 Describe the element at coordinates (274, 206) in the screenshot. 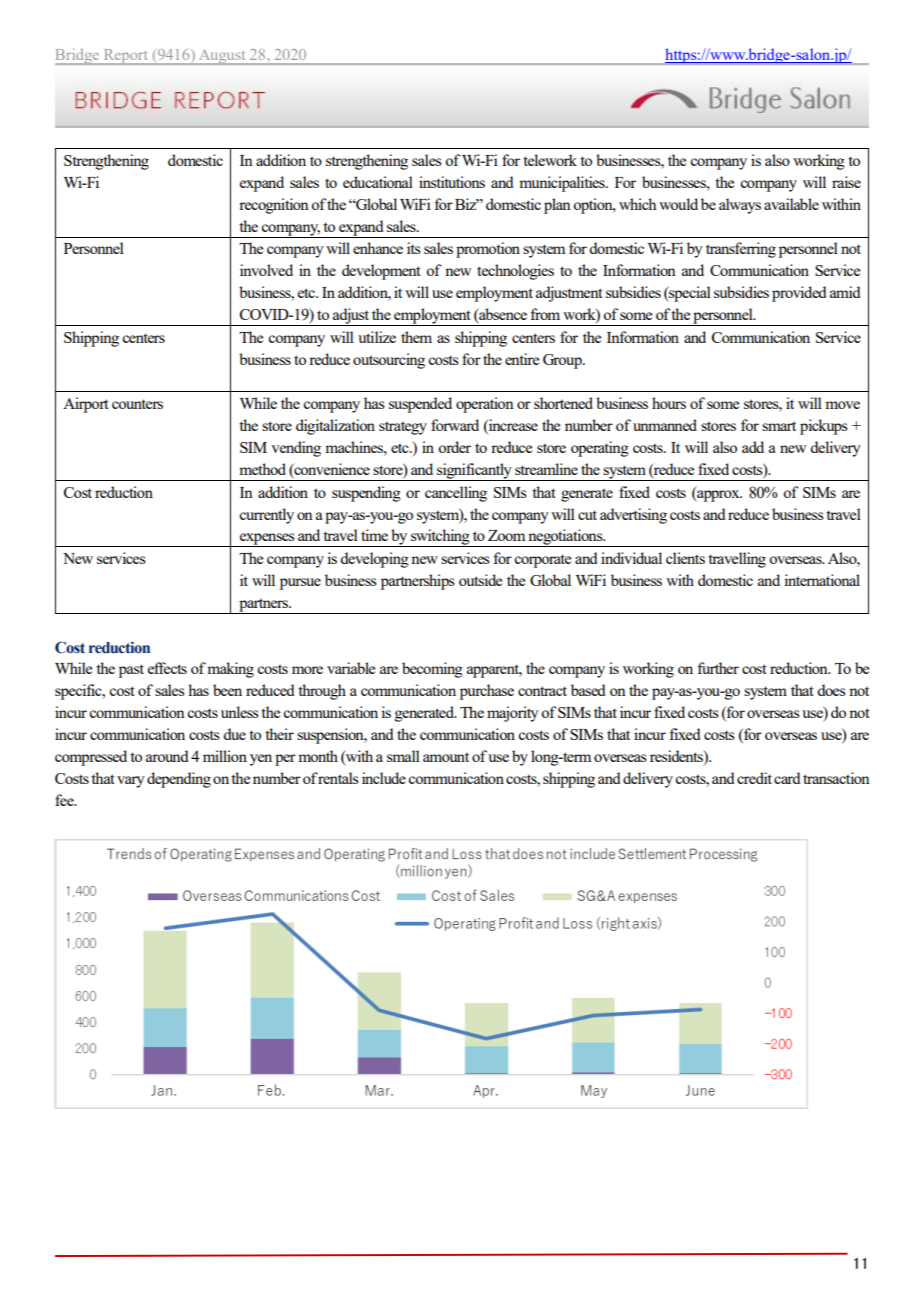

I see `recognition` at that location.
